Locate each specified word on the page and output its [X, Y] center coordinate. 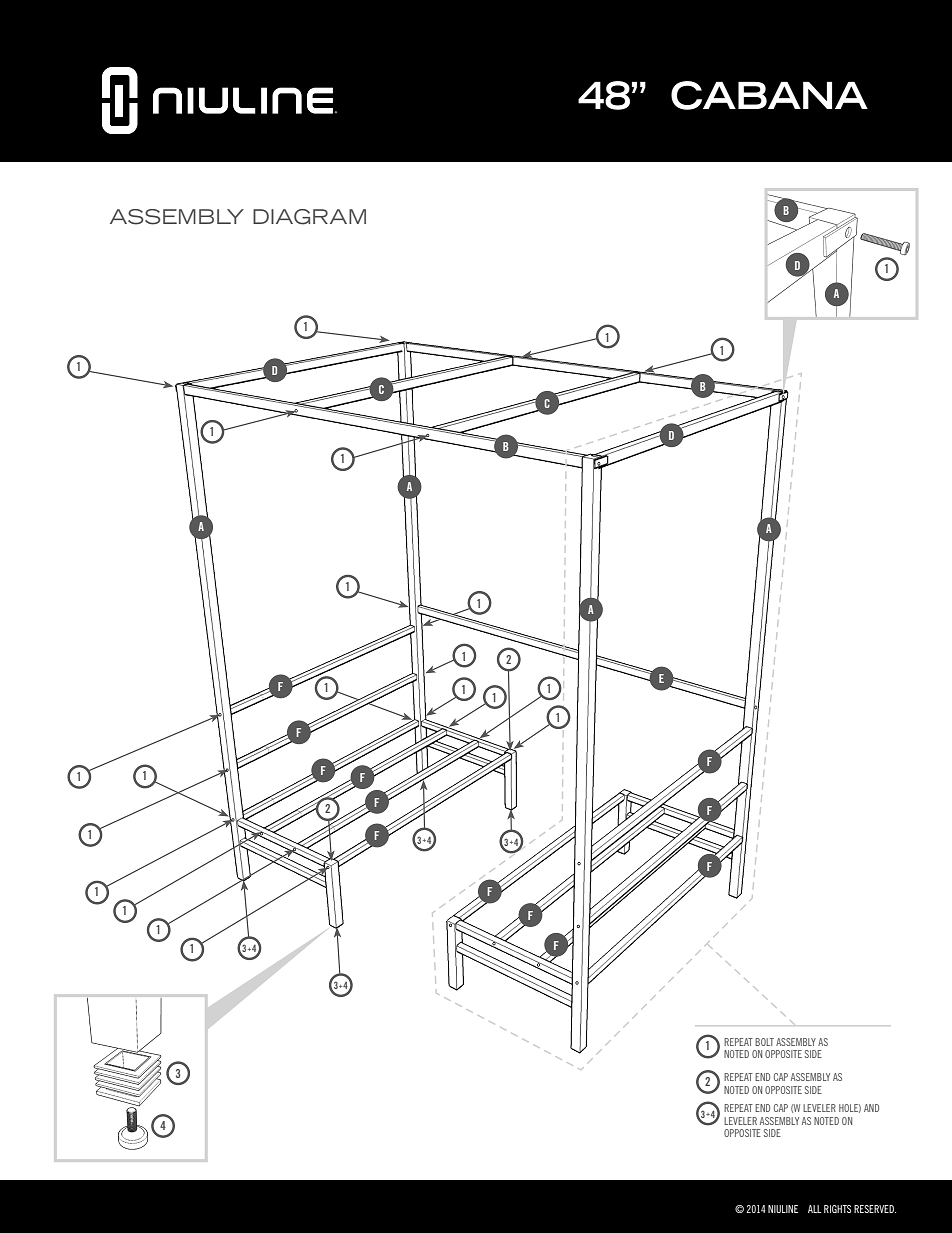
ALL [814, 1209]
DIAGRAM [309, 217]
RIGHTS [837, 1209]
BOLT [764, 1042]
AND [871, 1108]
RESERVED [875, 1209]
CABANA [769, 95]
